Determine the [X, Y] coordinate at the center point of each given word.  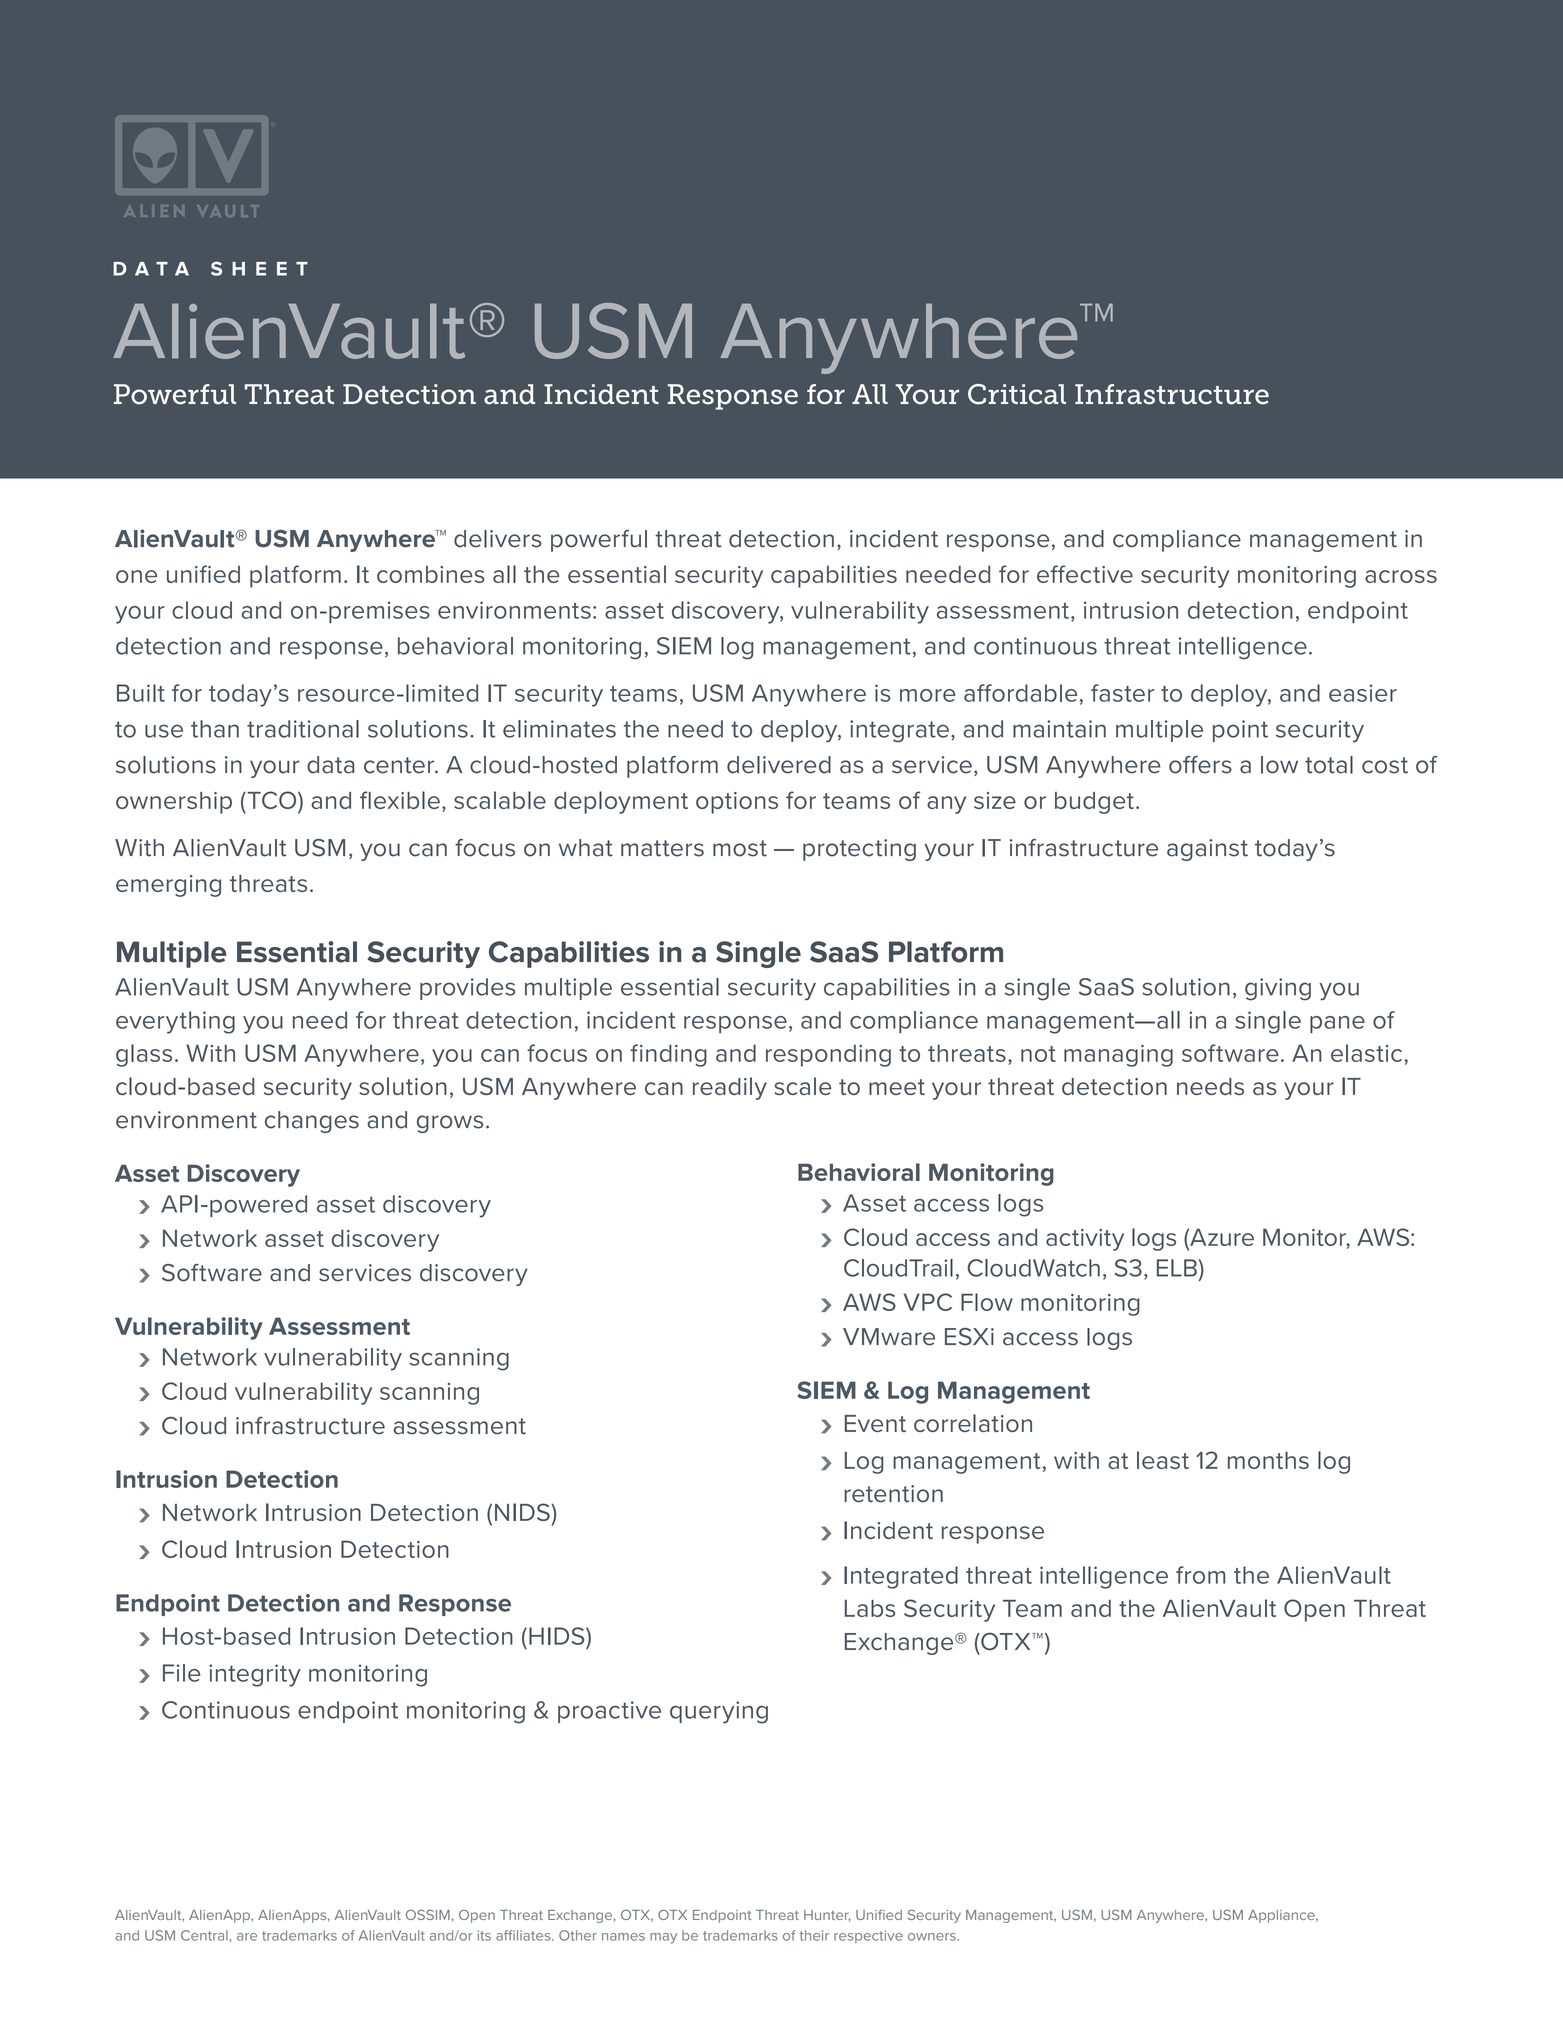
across [1401, 576]
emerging [168, 886]
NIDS [523, 1512]
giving [1278, 989]
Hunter [827, 1916]
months [1268, 1460]
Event [875, 1423]
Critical [1017, 394]
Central [204, 1935]
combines [431, 574]
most [740, 848]
